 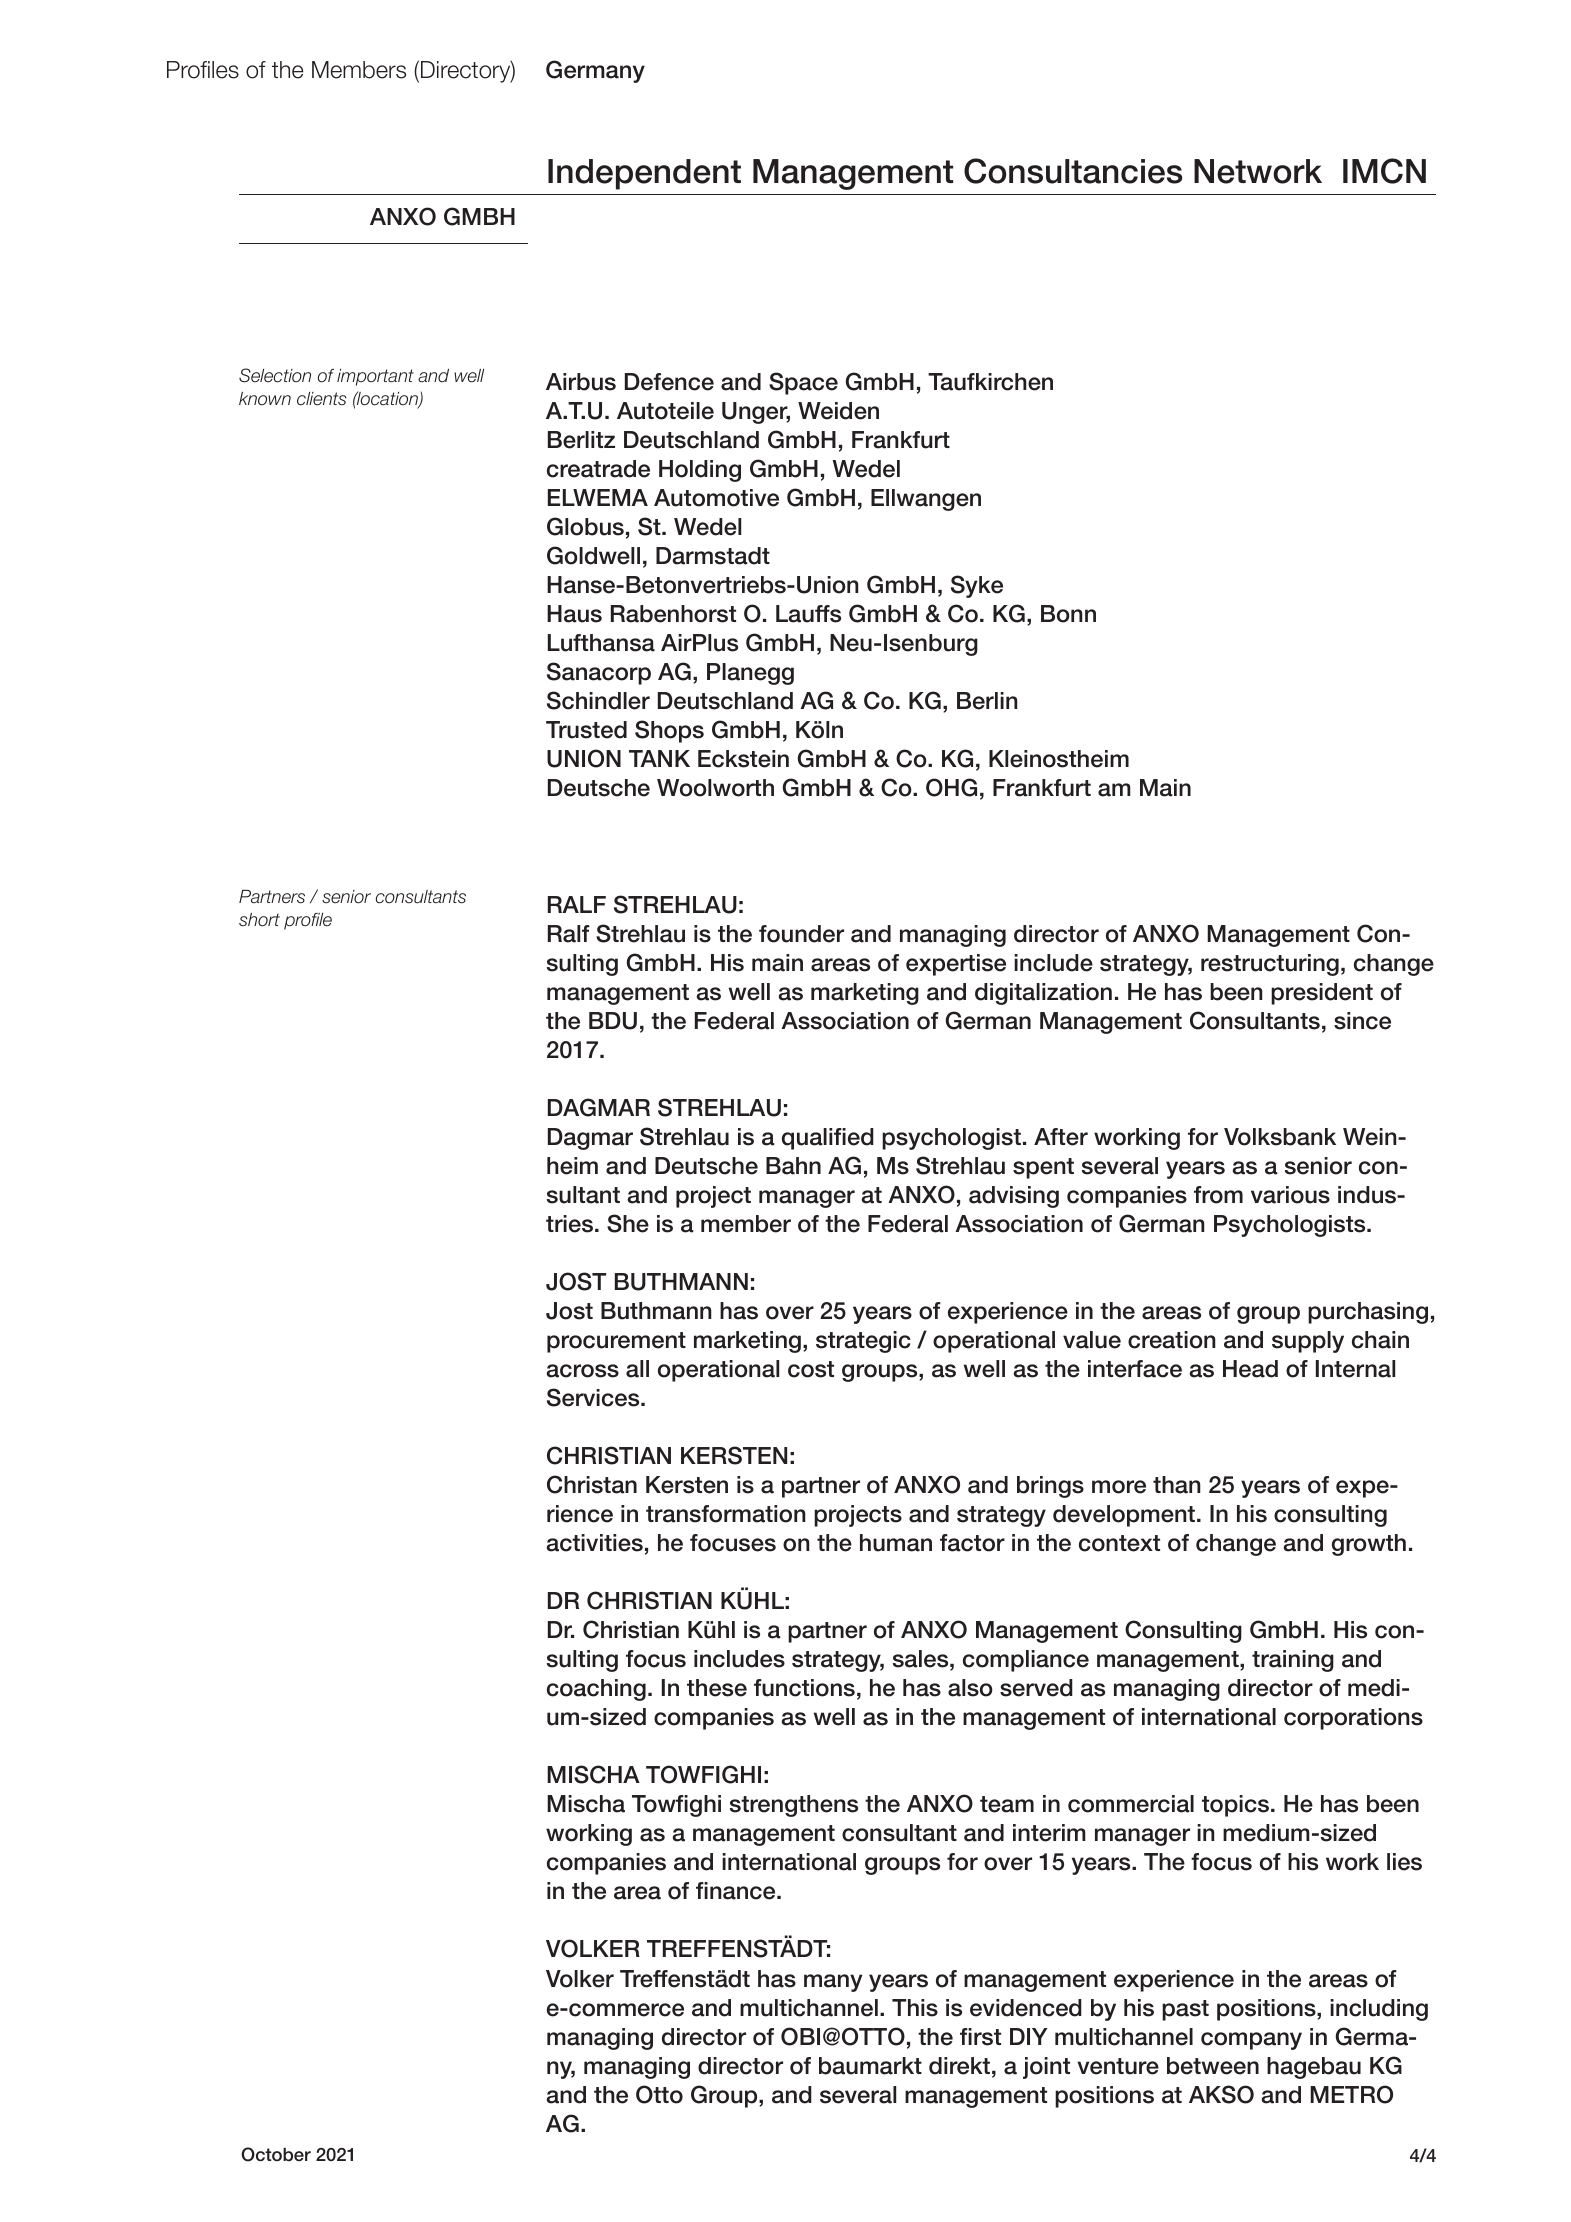 I want to click on Consultancies, so click(x=1073, y=171).
